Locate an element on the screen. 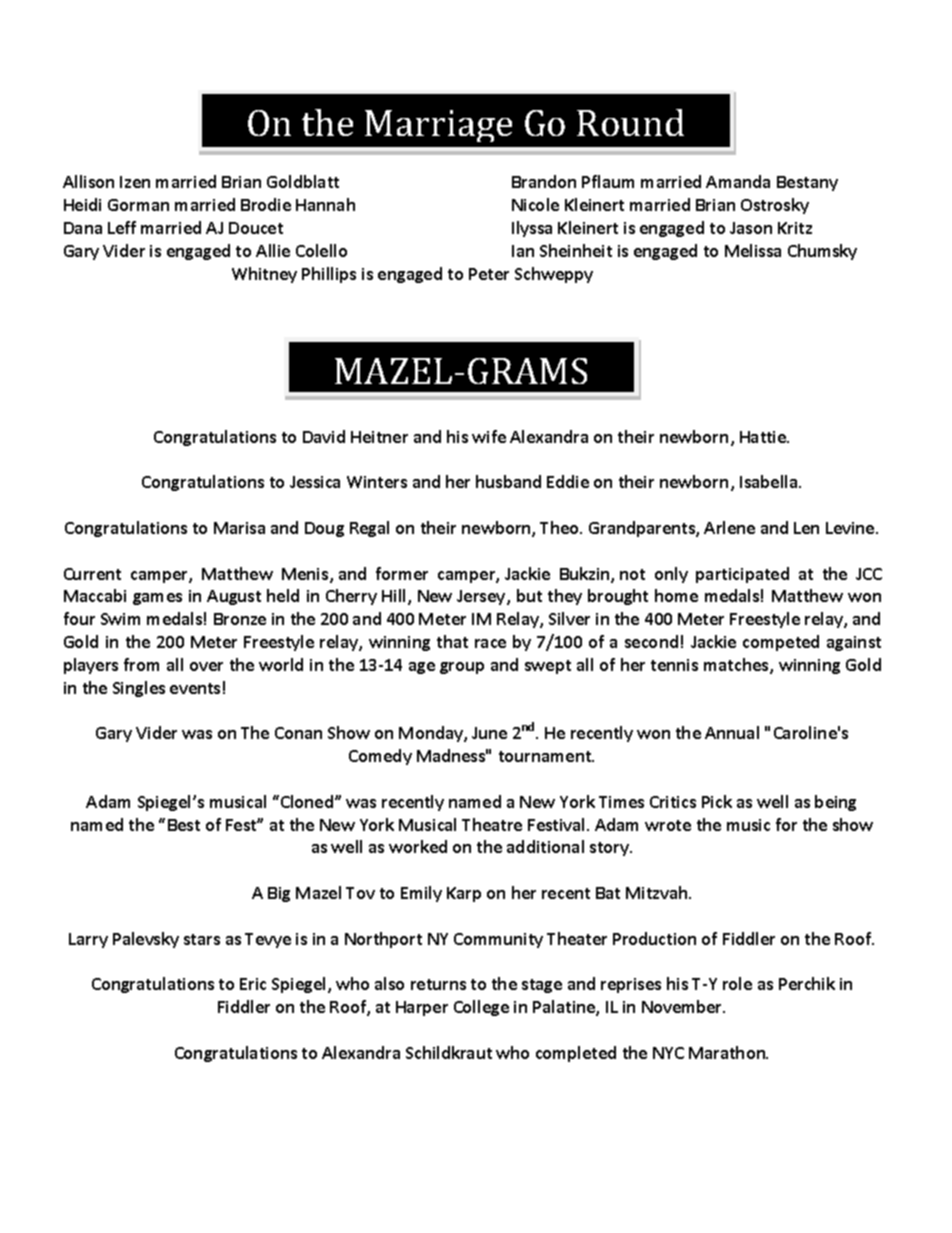 This screenshot has height=1233, width=952. Amanda is located at coordinates (738, 181).
